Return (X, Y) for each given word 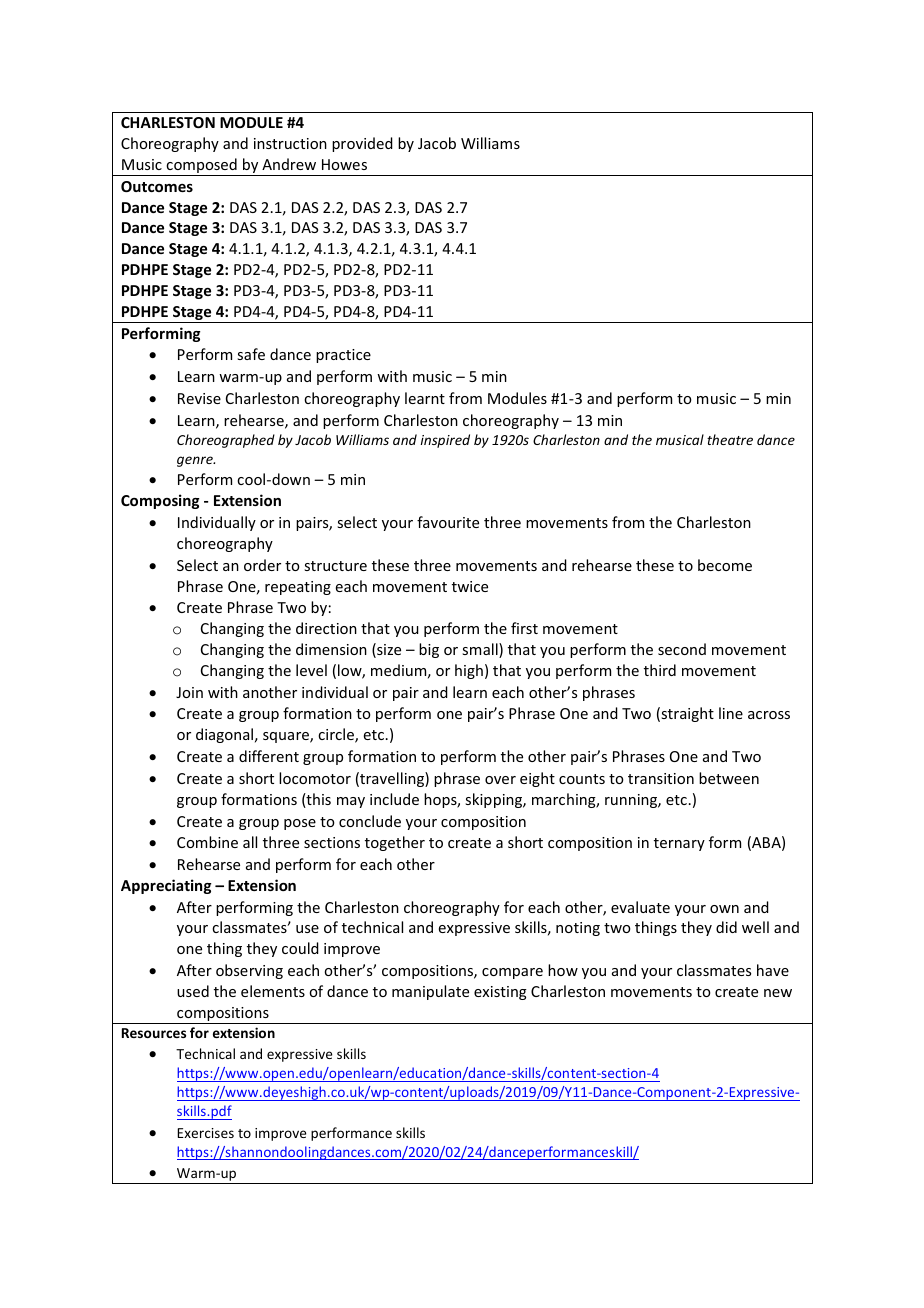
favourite (448, 522)
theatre (730, 439)
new (778, 993)
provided (362, 144)
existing (500, 993)
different (269, 756)
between (729, 778)
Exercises (205, 1133)
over (500, 780)
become (725, 565)
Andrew (289, 164)
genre (196, 461)
